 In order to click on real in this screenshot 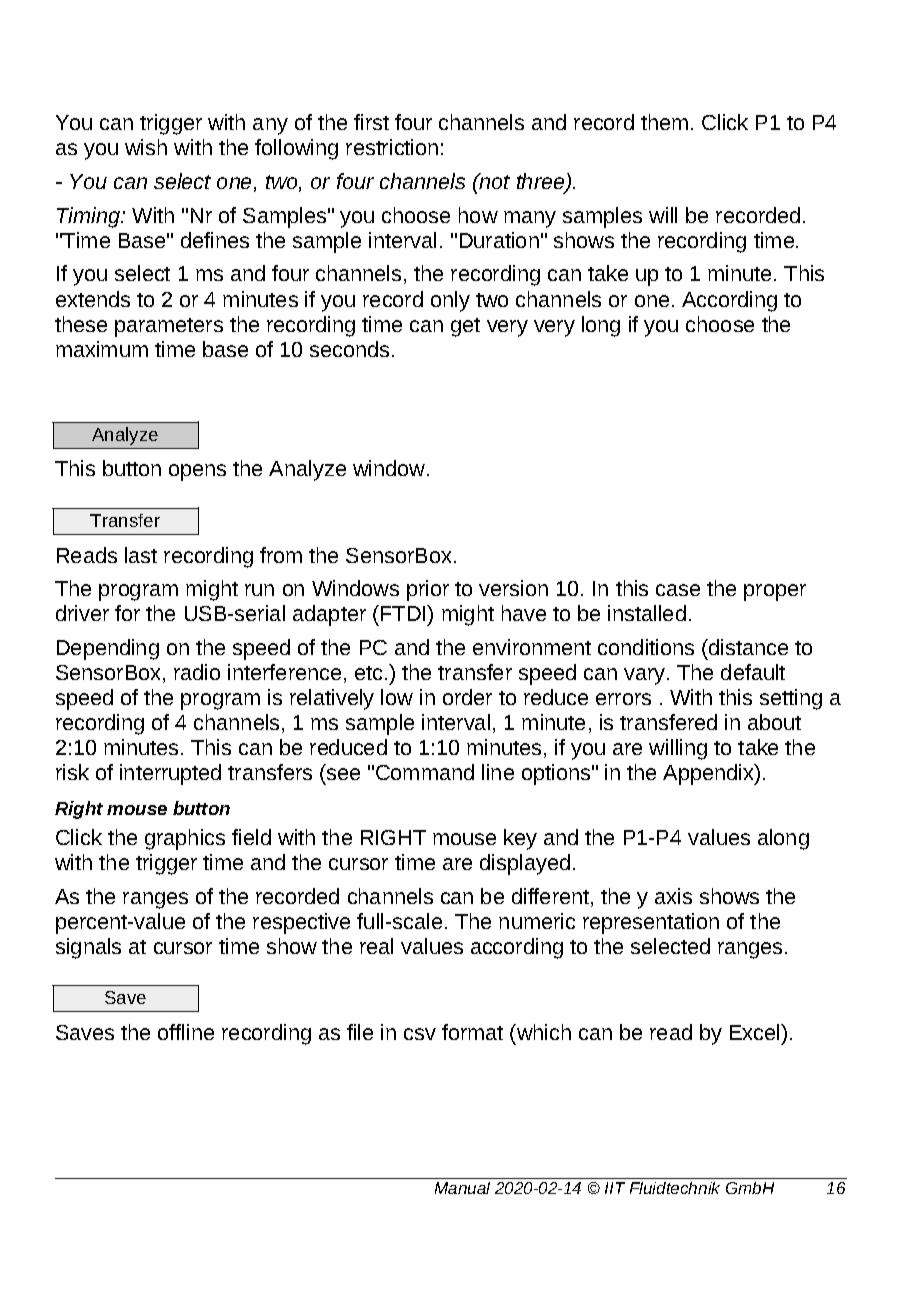, I will do `click(376, 946)`.
